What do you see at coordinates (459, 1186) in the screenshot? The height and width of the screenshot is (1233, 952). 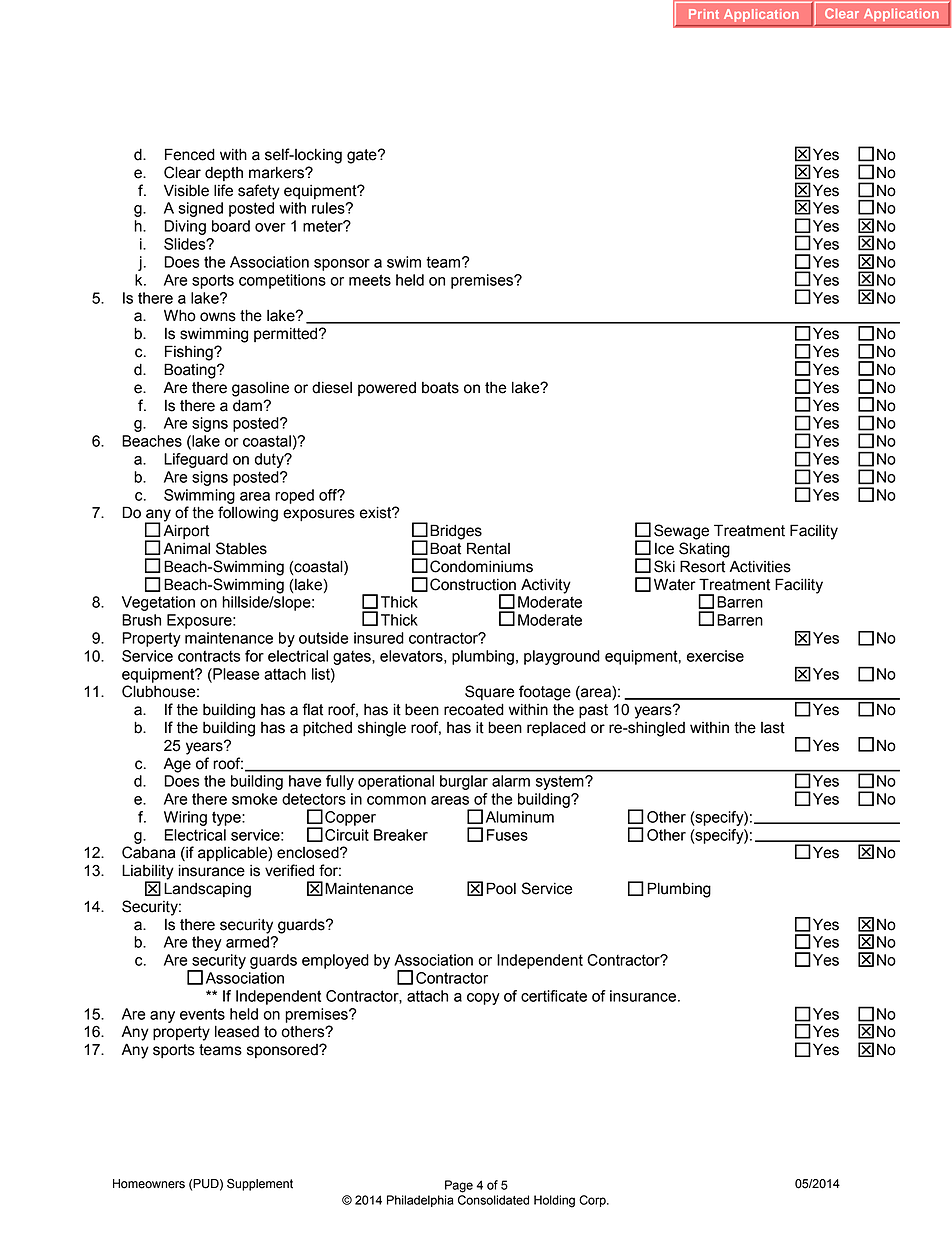 I see `Page` at bounding box center [459, 1186].
